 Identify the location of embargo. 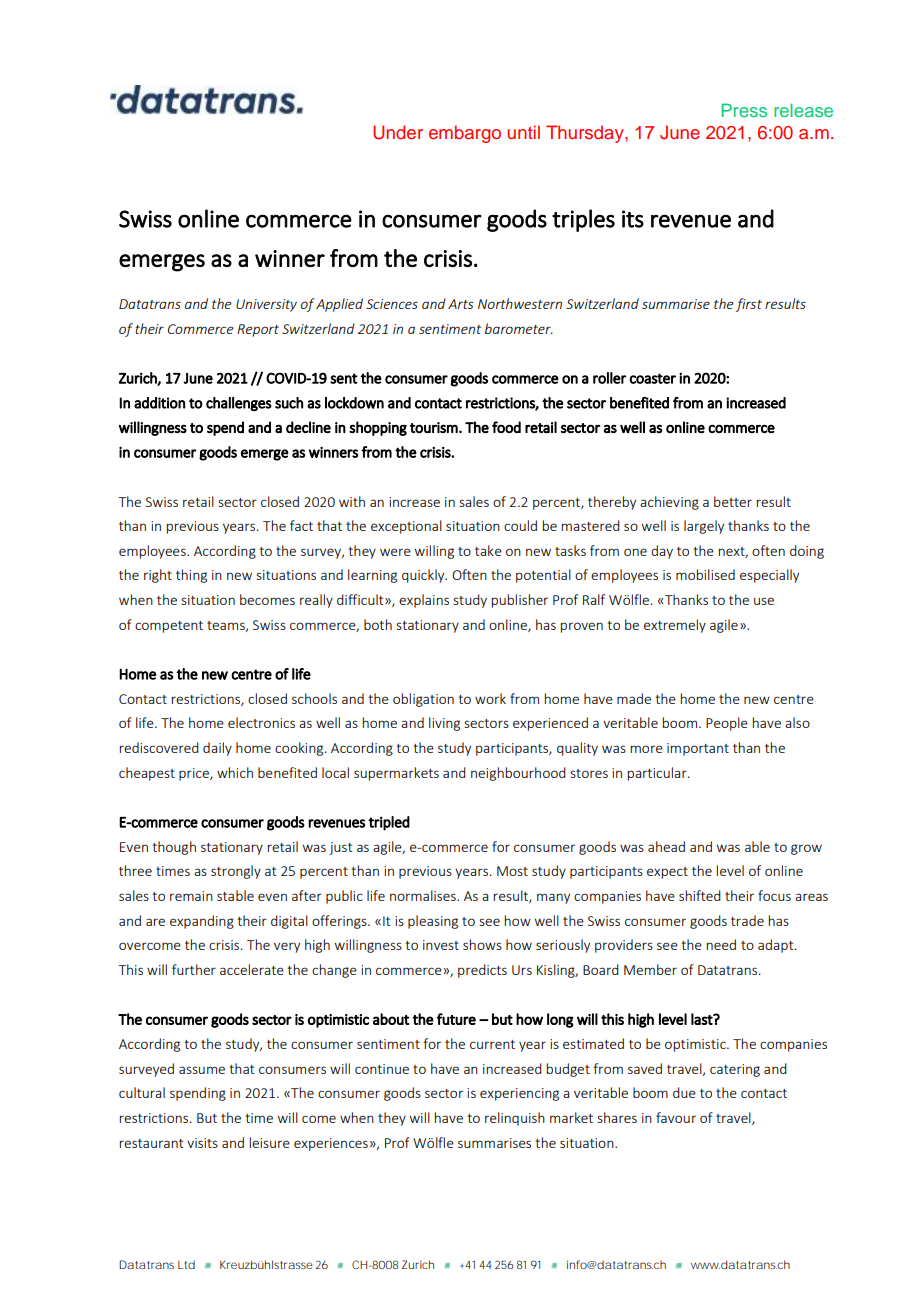
(465, 134).
